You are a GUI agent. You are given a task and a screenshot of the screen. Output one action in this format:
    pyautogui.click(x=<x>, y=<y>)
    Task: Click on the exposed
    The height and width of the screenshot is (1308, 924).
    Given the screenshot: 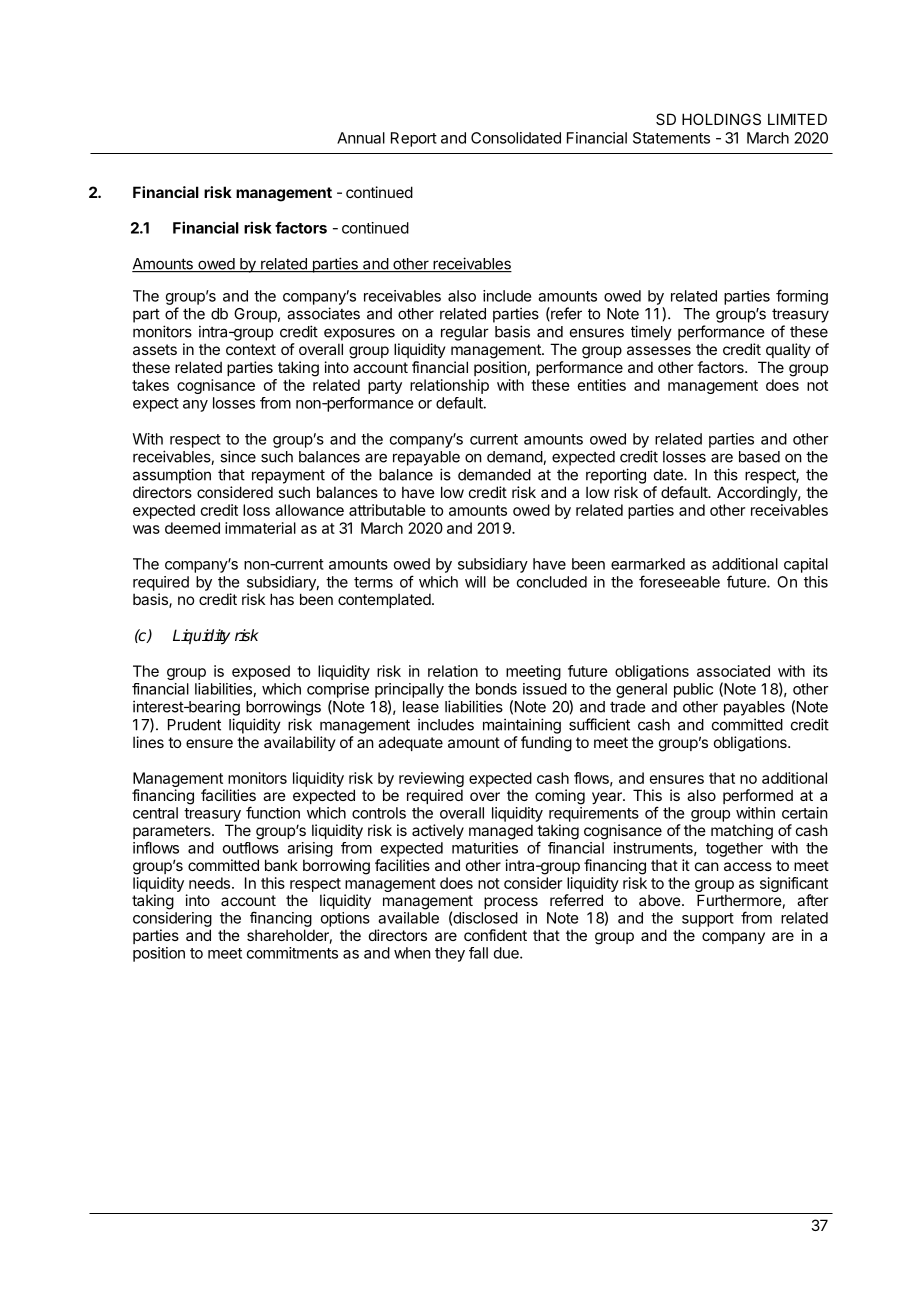 What is the action you would take?
    pyautogui.click(x=261, y=672)
